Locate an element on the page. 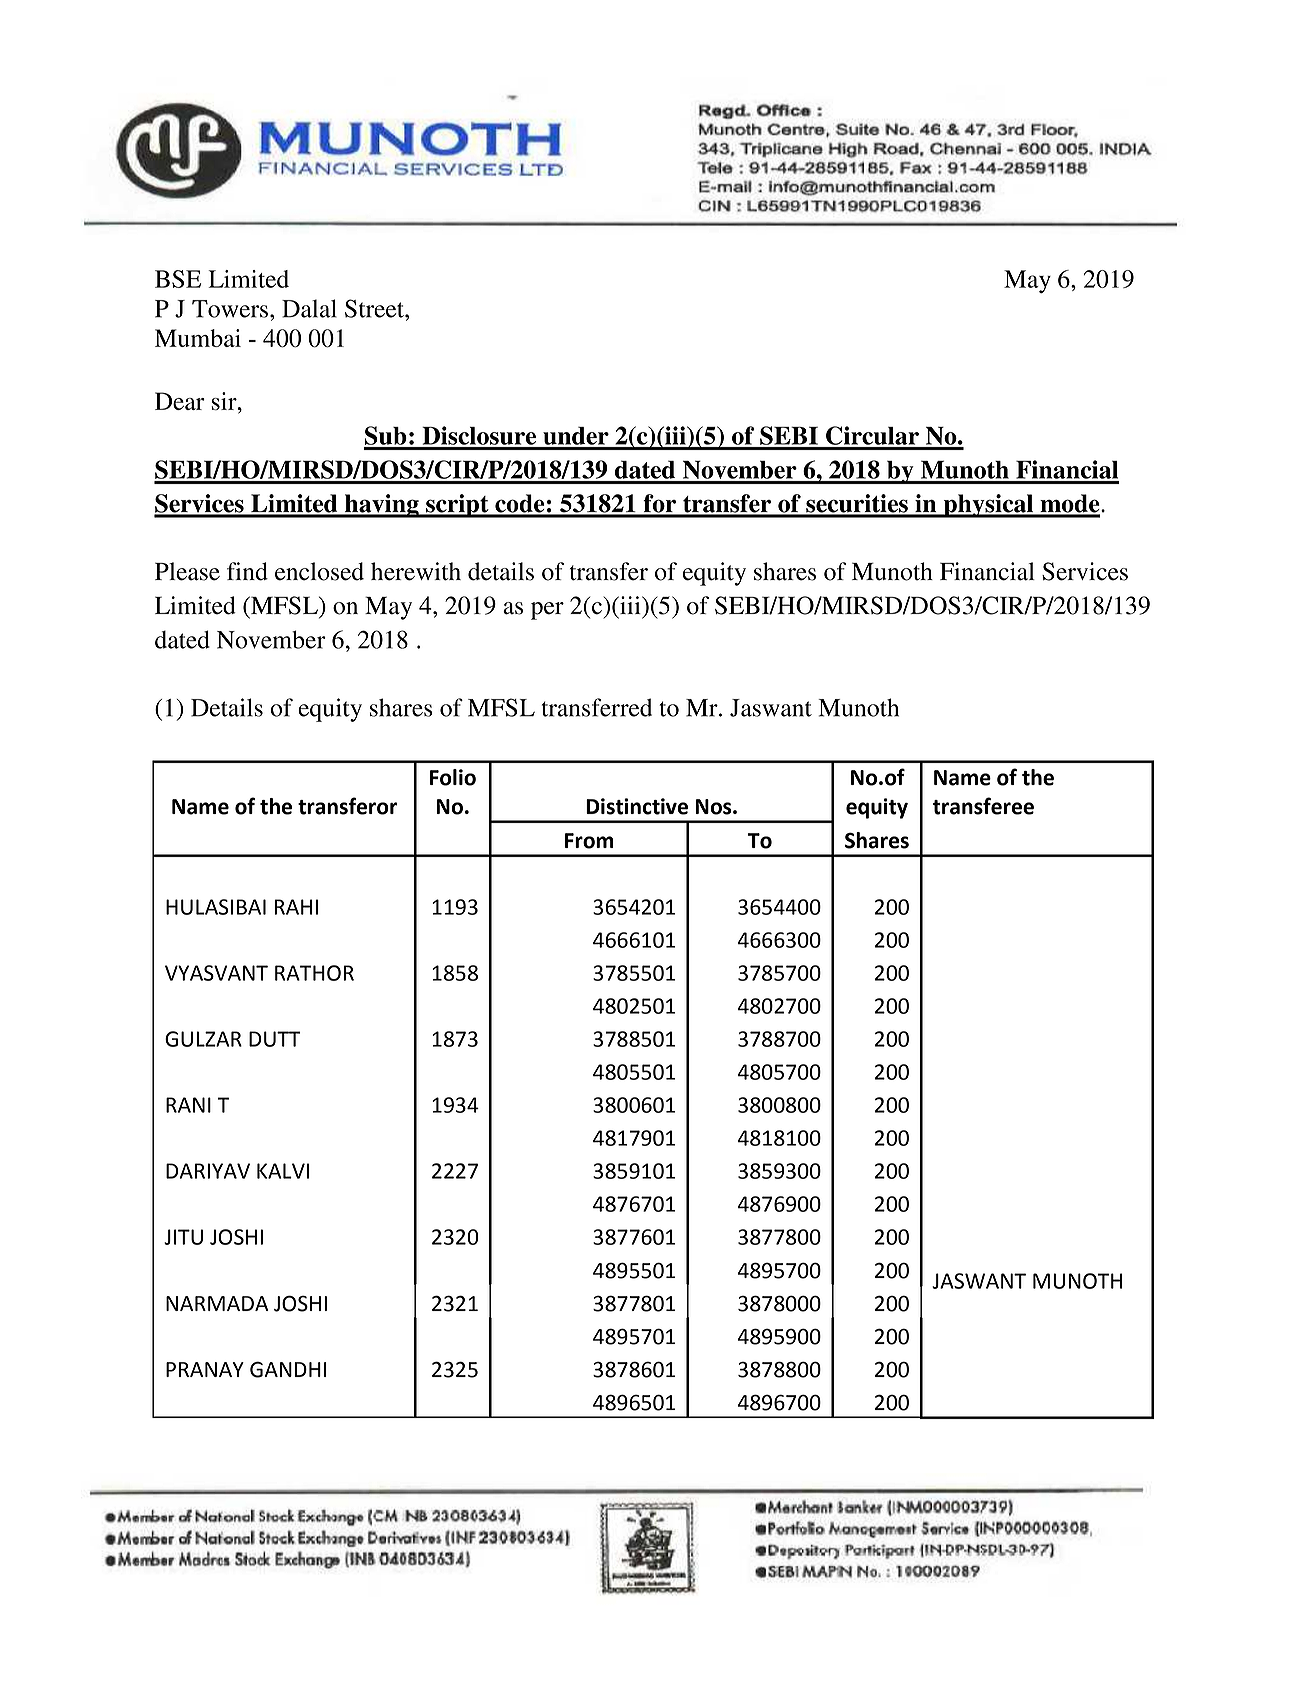 This page has height=1699, width=1313. Towers is located at coordinates (230, 309).
